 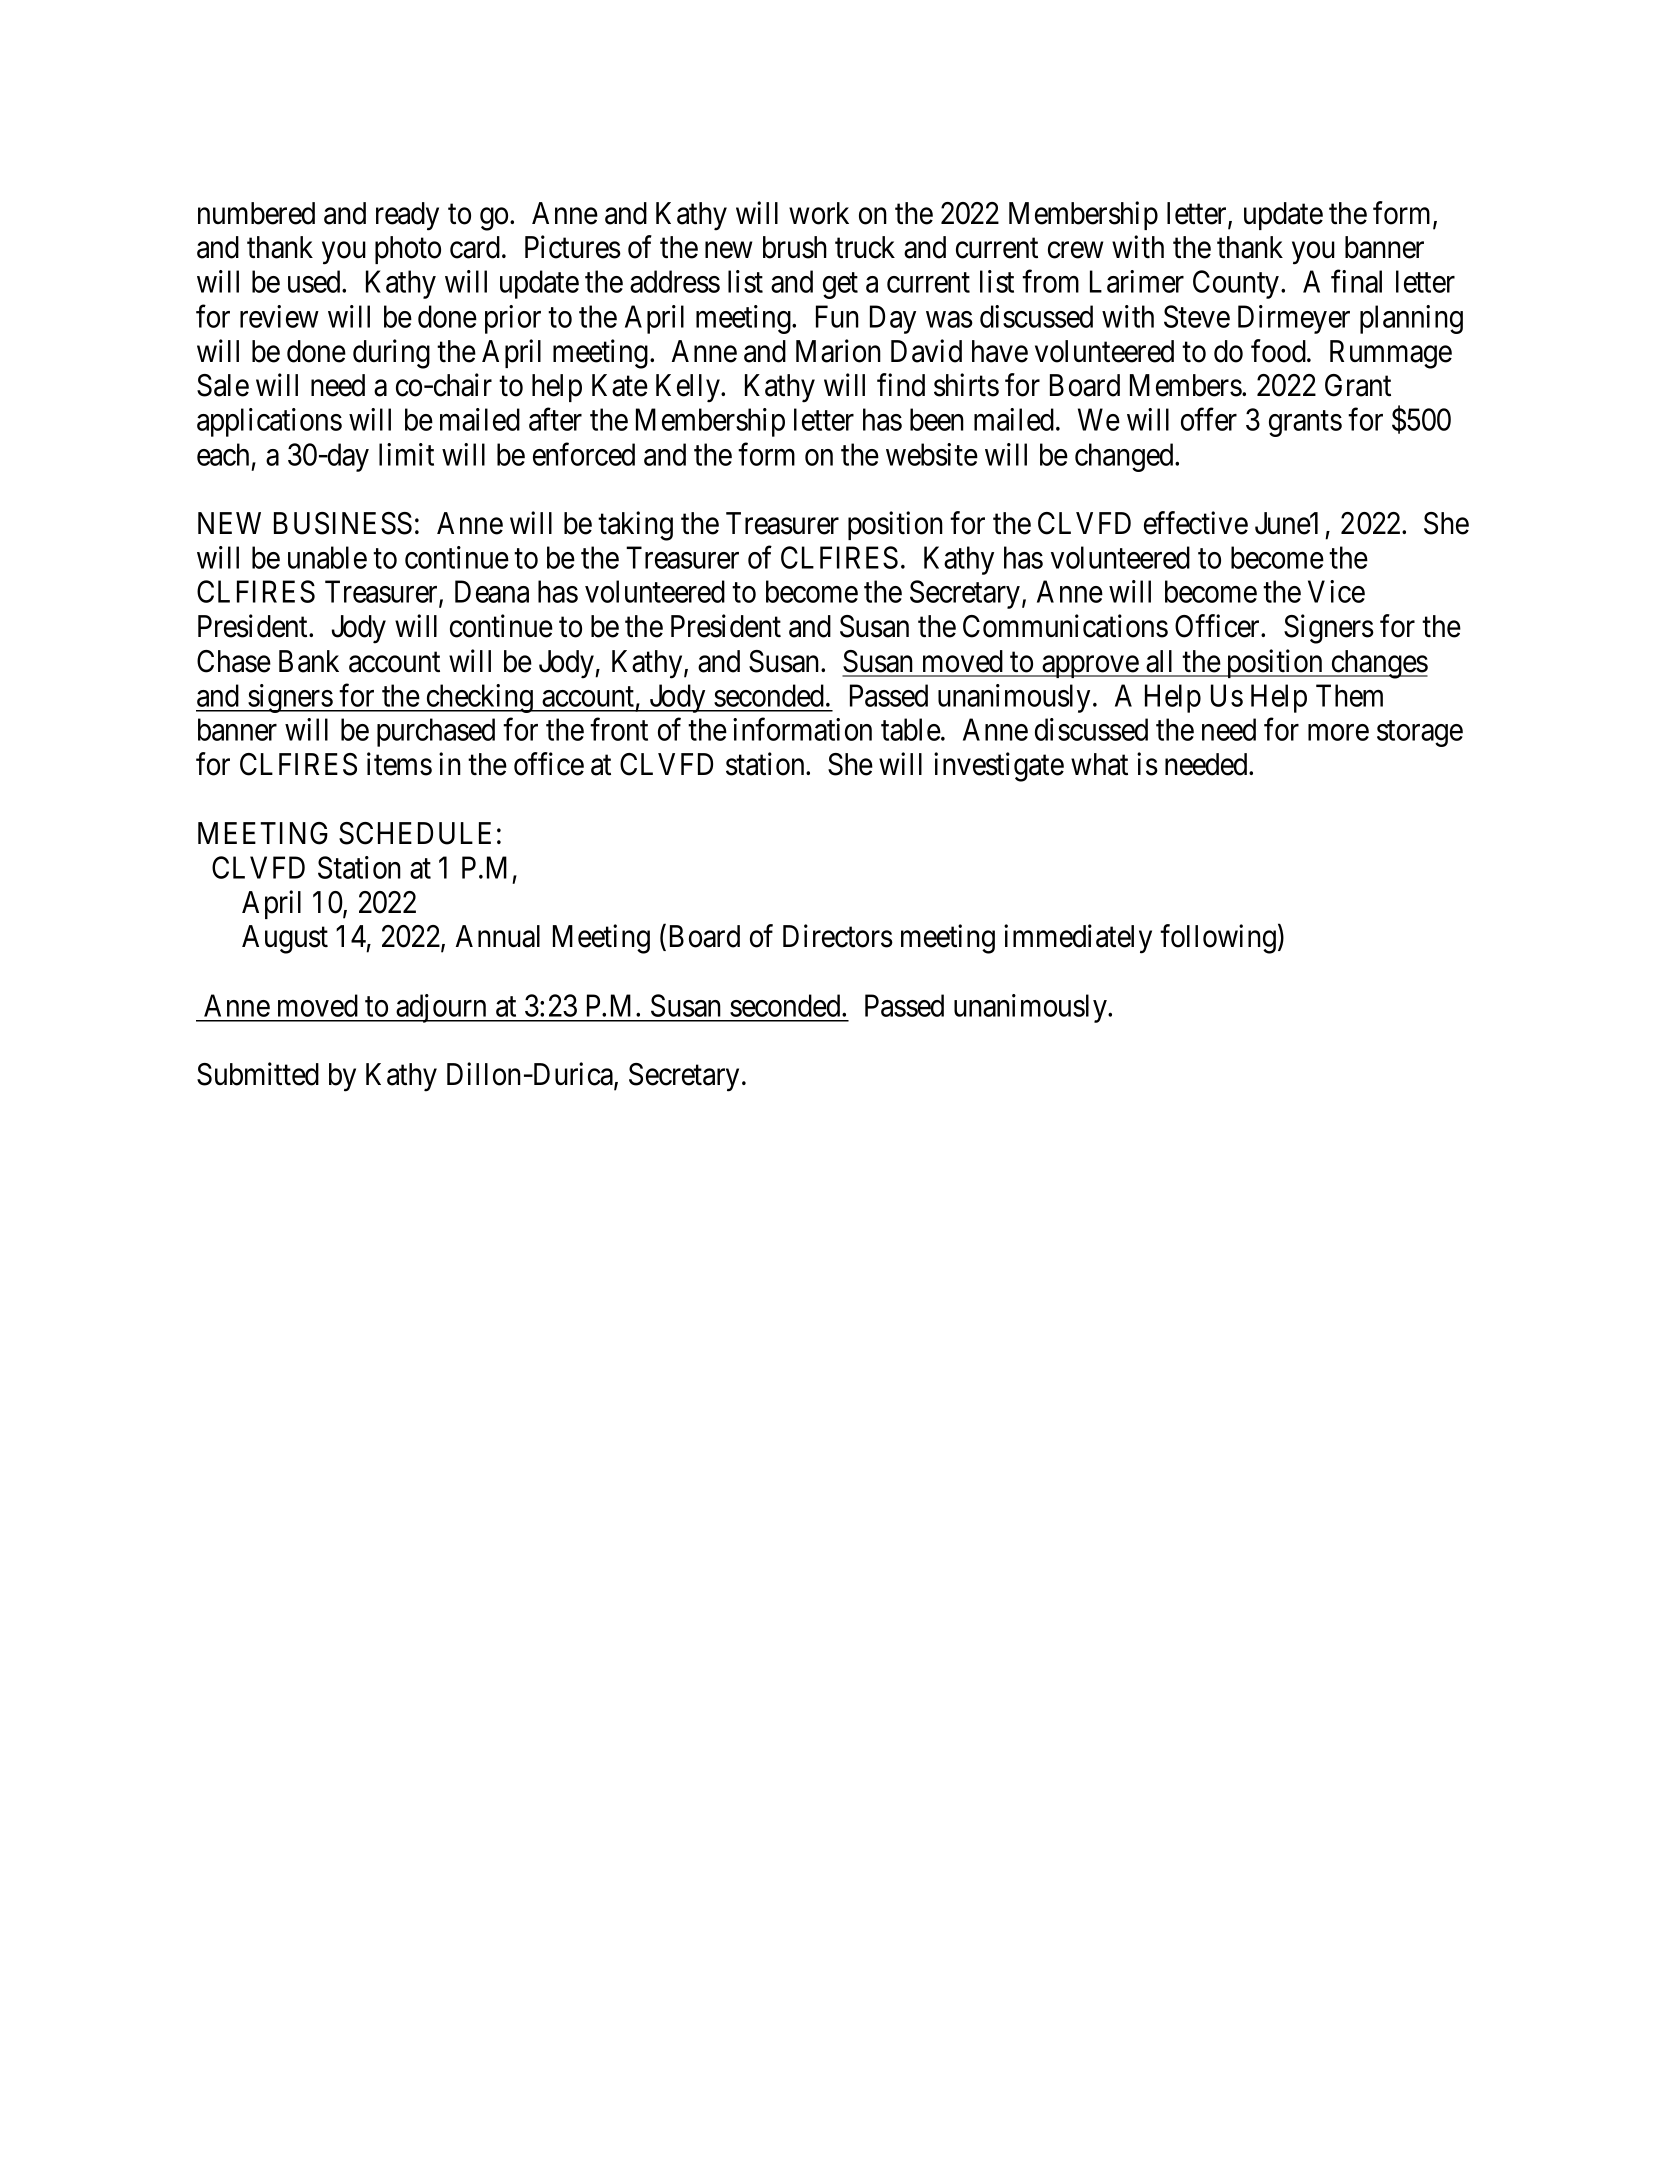 I want to click on Directors, so click(x=838, y=936).
